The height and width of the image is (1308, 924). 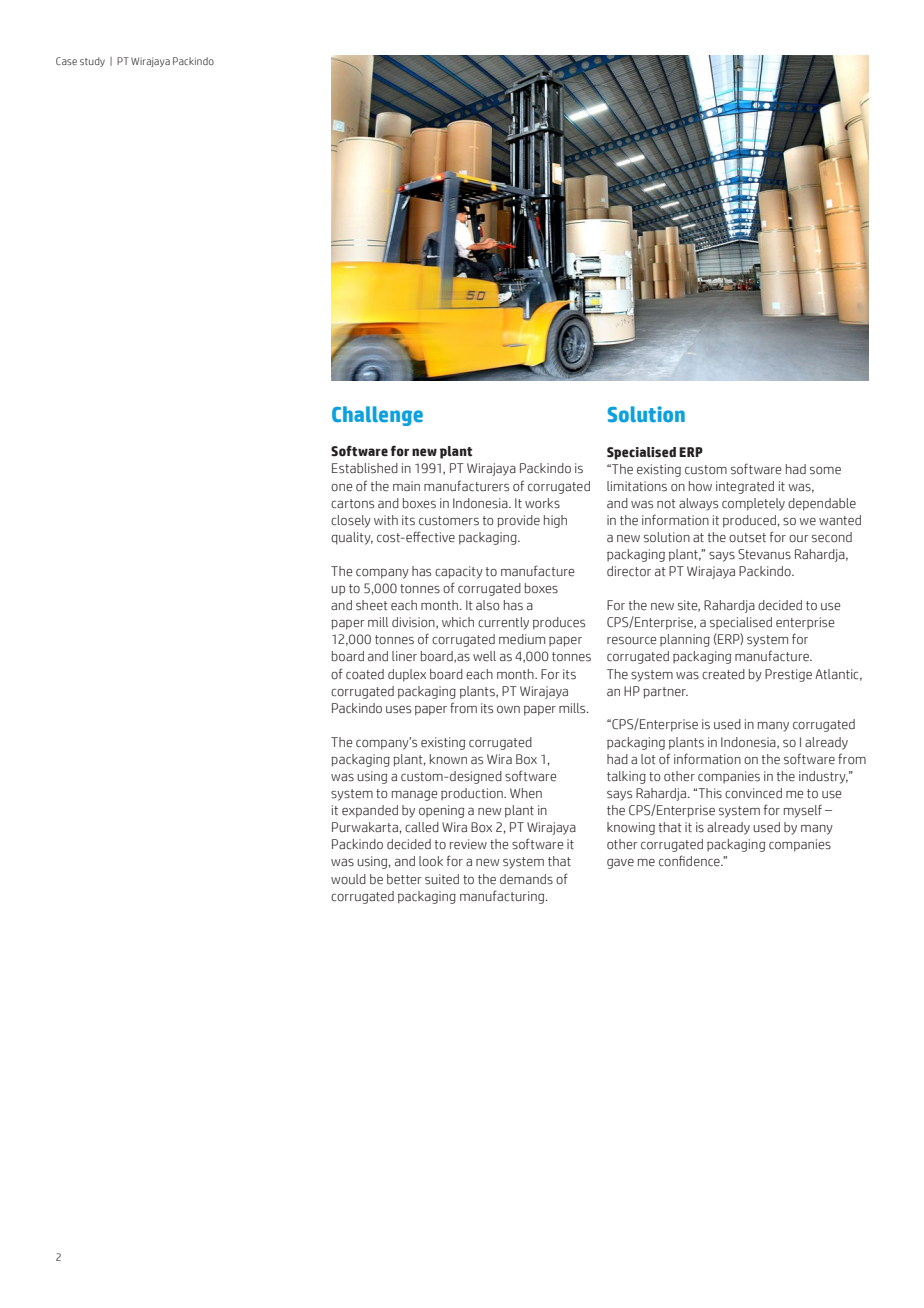 I want to click on suited, so click(x=442, y=879).
